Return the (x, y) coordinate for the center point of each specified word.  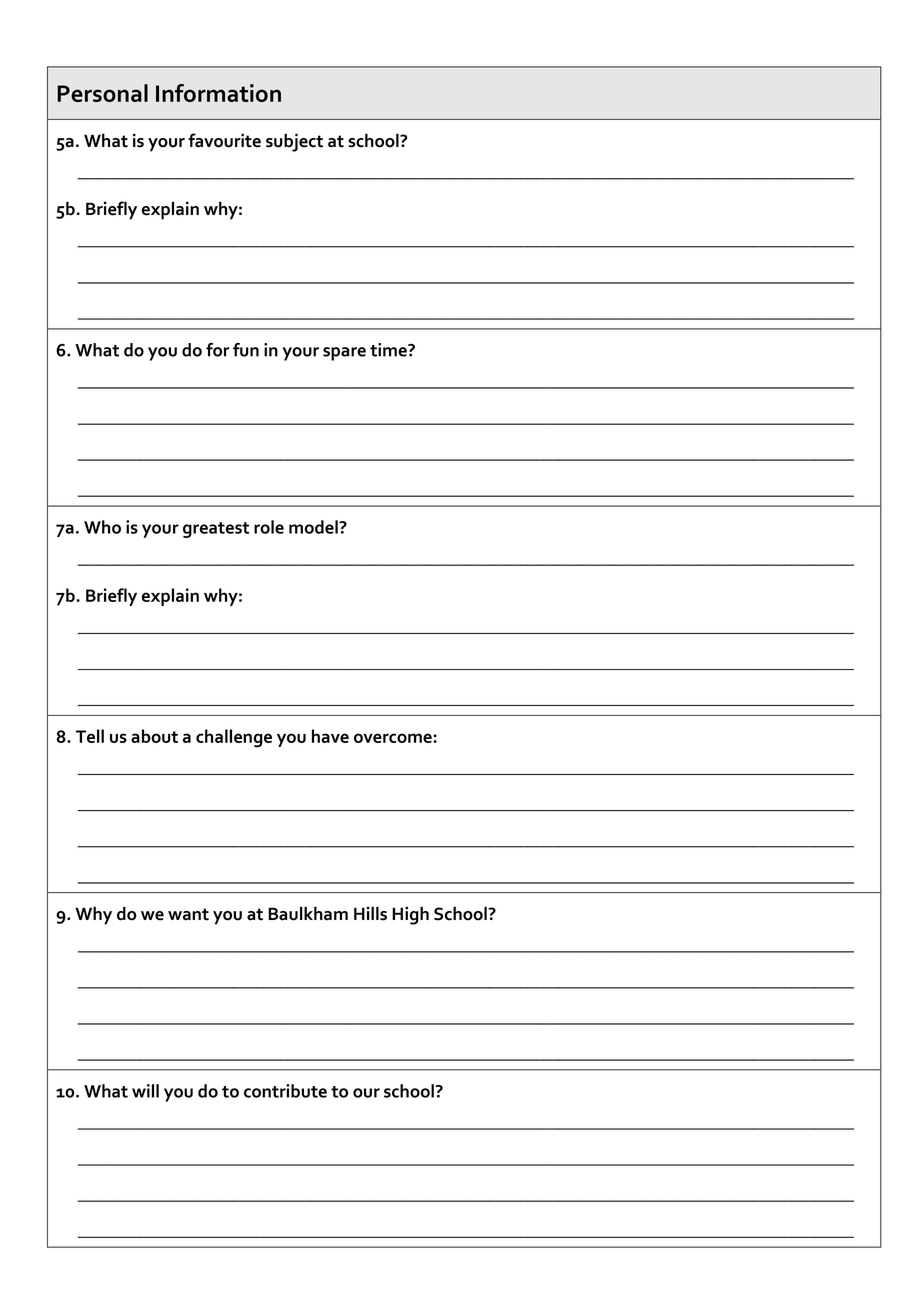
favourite (224, 140)
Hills (370, 913)
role (269, 527)
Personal (102, 93)
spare (344, 354)
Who (102, 527)
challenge (234, 738)
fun (246, 350)
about (154, 736)
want (188, 914)
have (330, 736)
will (145, 1091)
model (314, 527)
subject (294, 142)
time (389, 350)
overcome (394, 738)
